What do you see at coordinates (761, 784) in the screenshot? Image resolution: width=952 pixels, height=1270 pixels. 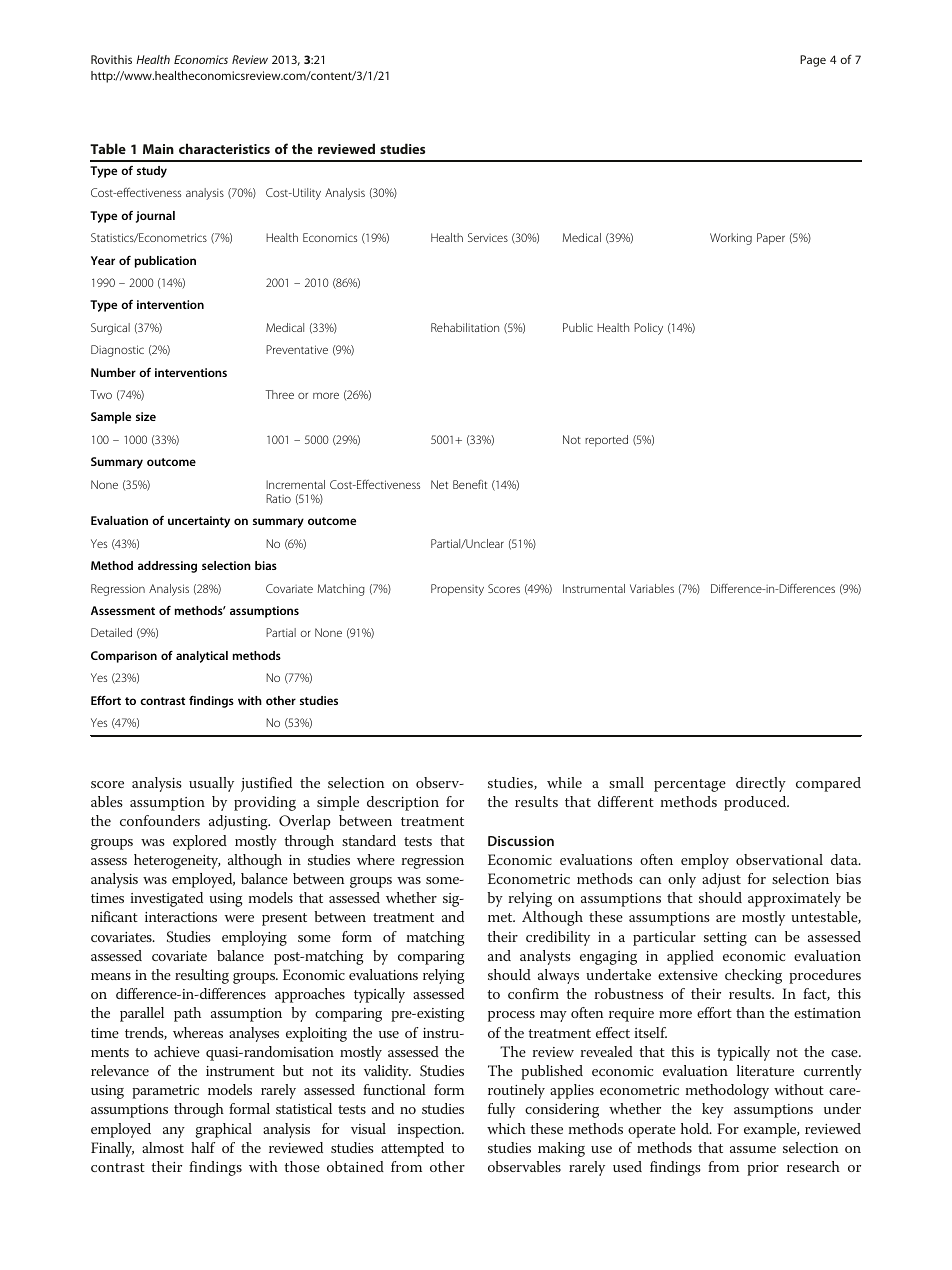 I see `directly` at bounding box center [761, 784].
